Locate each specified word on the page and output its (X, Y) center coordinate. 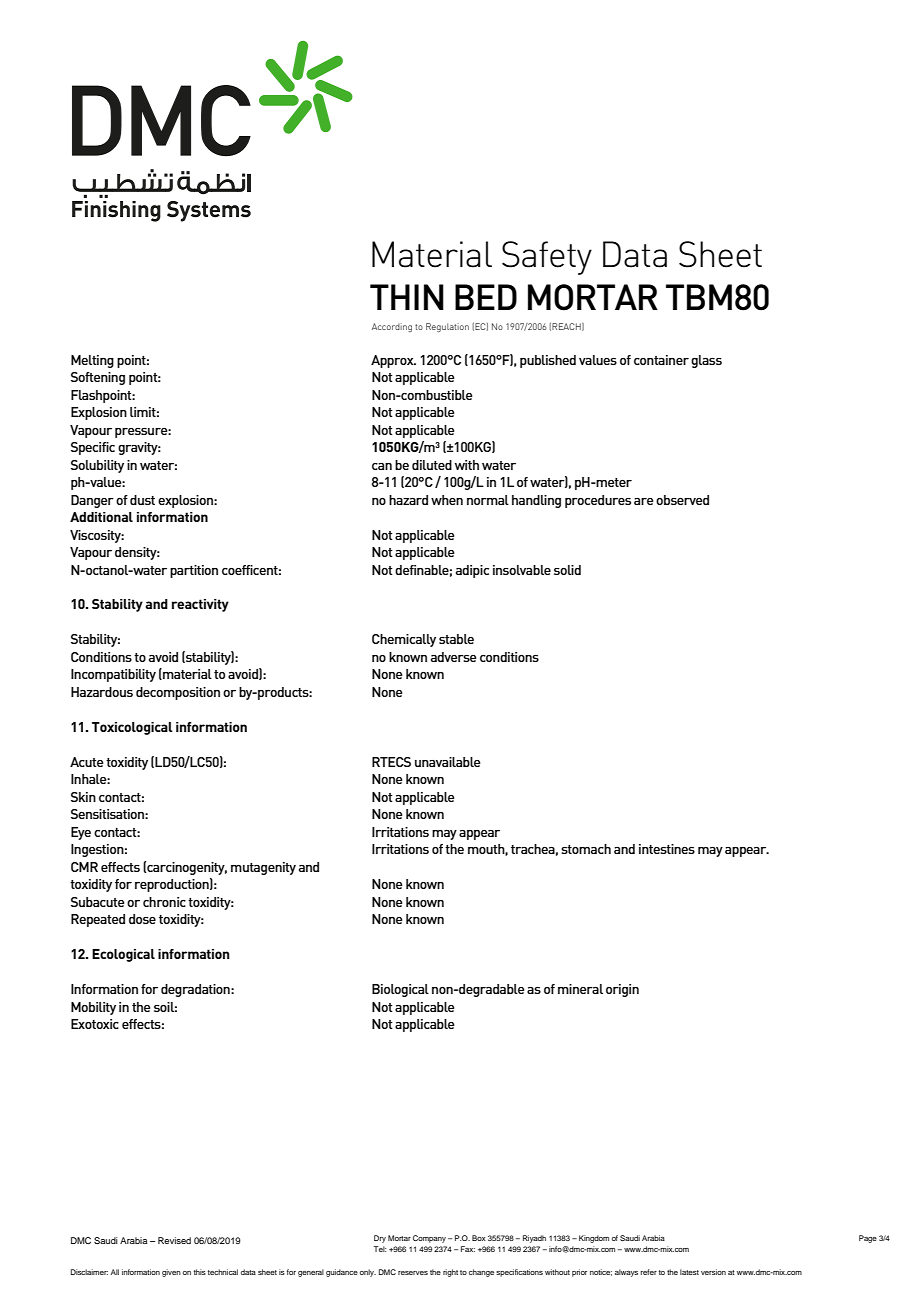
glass (706, 361)
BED (486, 297)
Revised (174, 1240)
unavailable (448, 762)
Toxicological (132, 728)
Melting (92, 361)
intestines (667, 849)
